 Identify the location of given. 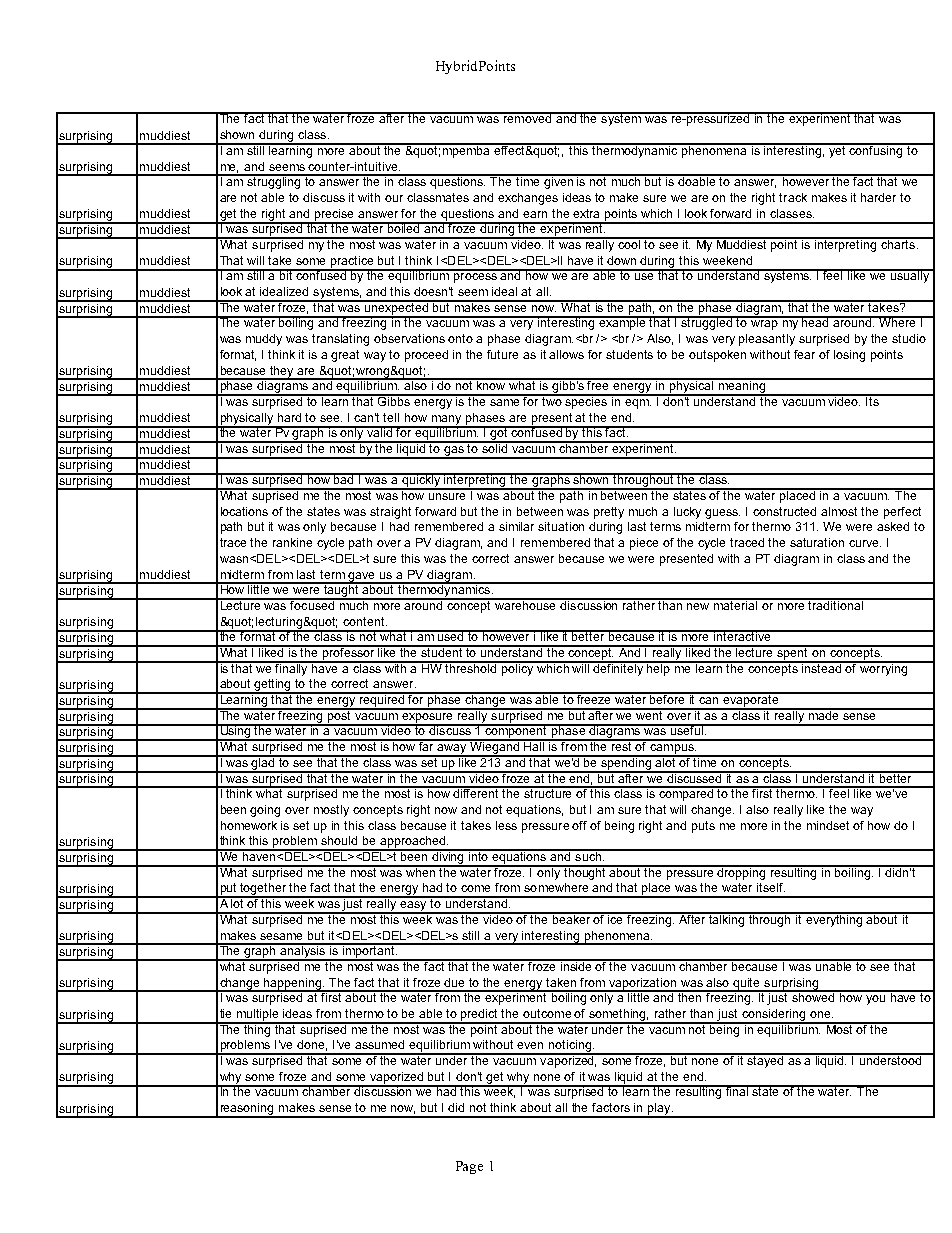
(558, 182).
